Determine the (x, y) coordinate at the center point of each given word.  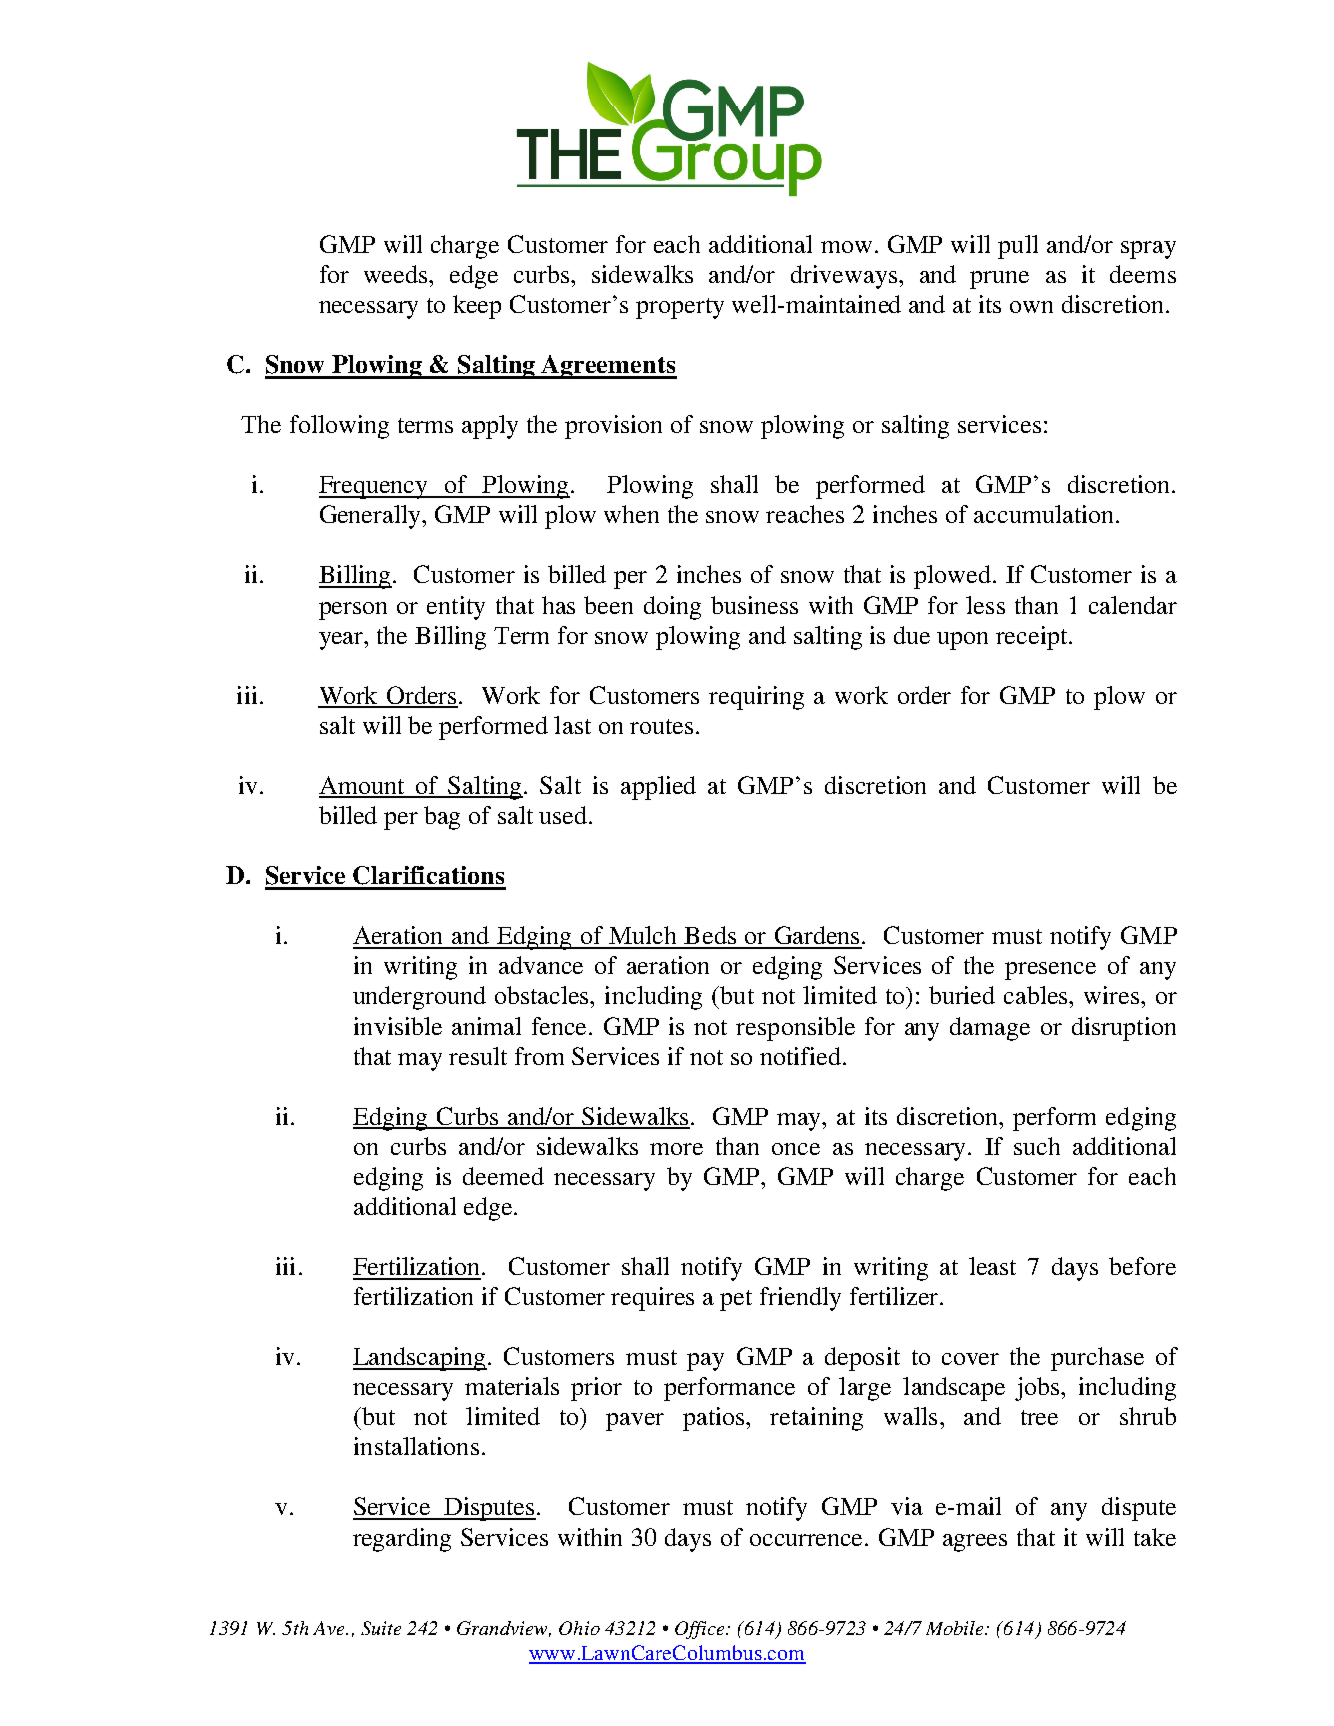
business (754, 605)
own (1031, 307)
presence (1050, 971)
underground (419, 998)
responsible (795, 1029)
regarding (402, 1540)
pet (736, 1300)
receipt (1033, 638)
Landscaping (420, 1359)
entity (456, 608)
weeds (397, 274)
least (992, 1266)
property (680, 308)
